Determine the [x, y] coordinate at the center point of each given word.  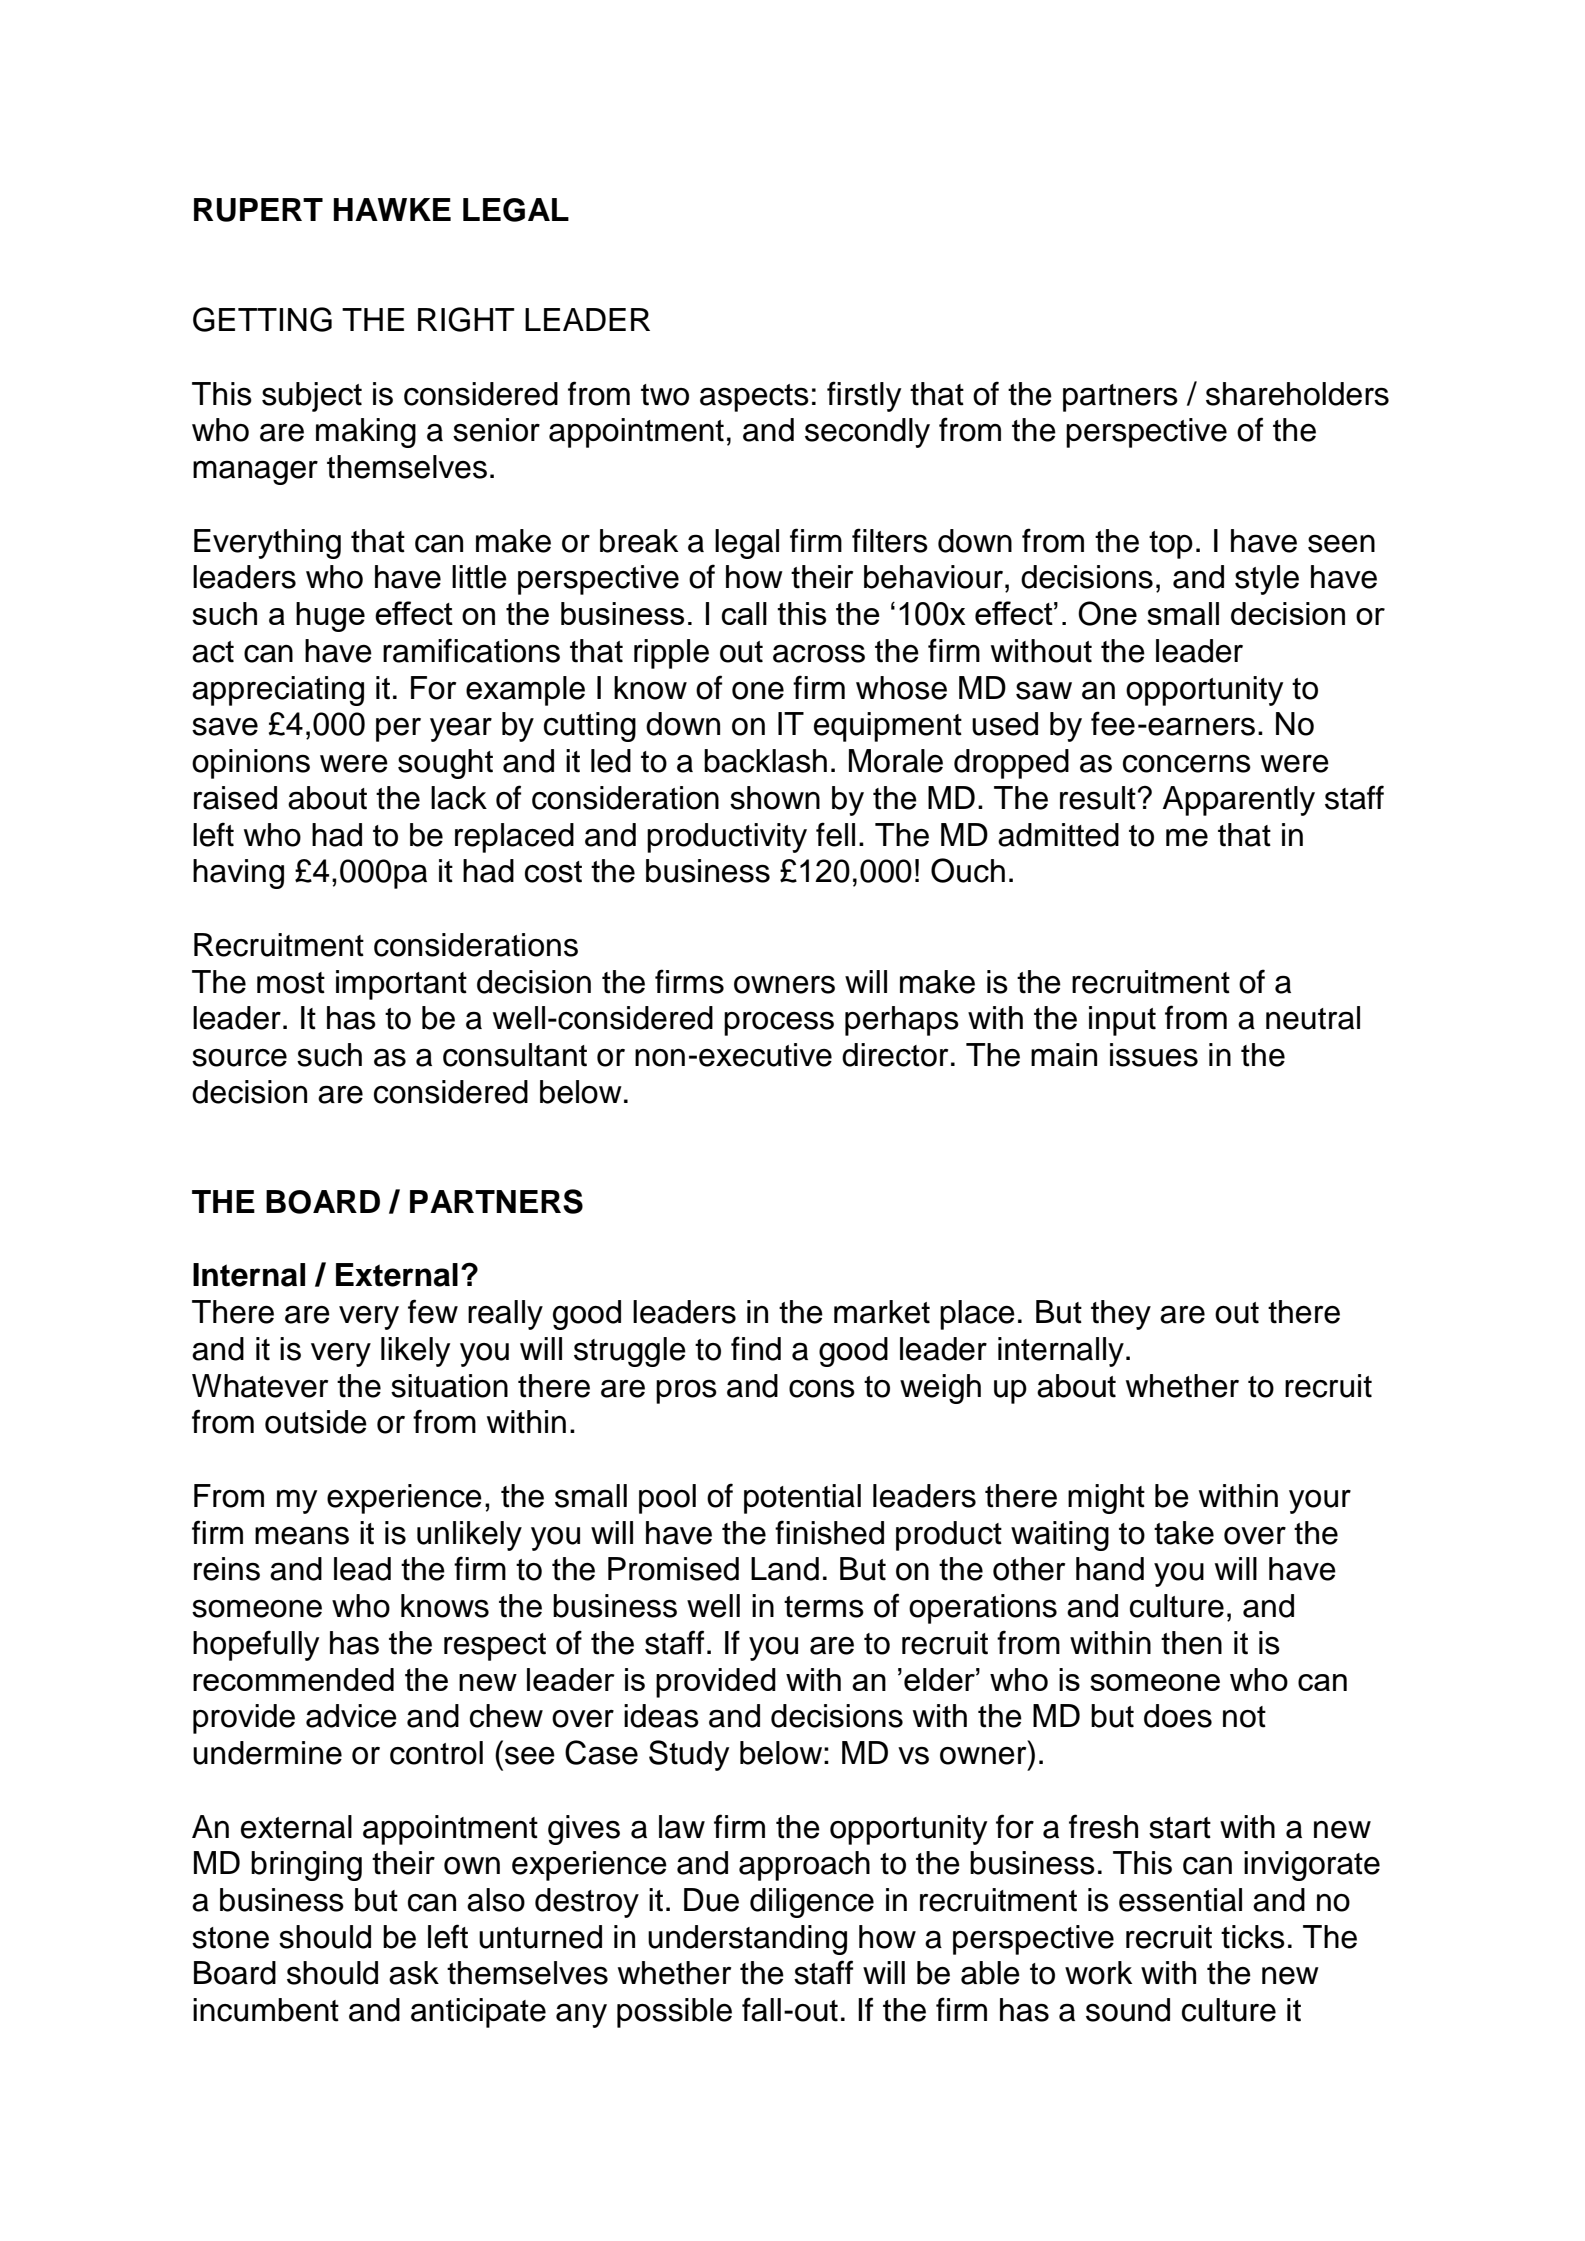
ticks [1253, 1937]
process [779, 1024]
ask [414, 1973]
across [819, 653]
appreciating [278, 691]
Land [785, 1569]
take [1184, 1533]
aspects [754, 398]
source [239, 1058]
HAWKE [392, 209]
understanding [747, 1940]
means [302, 1536]
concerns [1187, 764]
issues [1154, 1055]
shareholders [1297, 394]
